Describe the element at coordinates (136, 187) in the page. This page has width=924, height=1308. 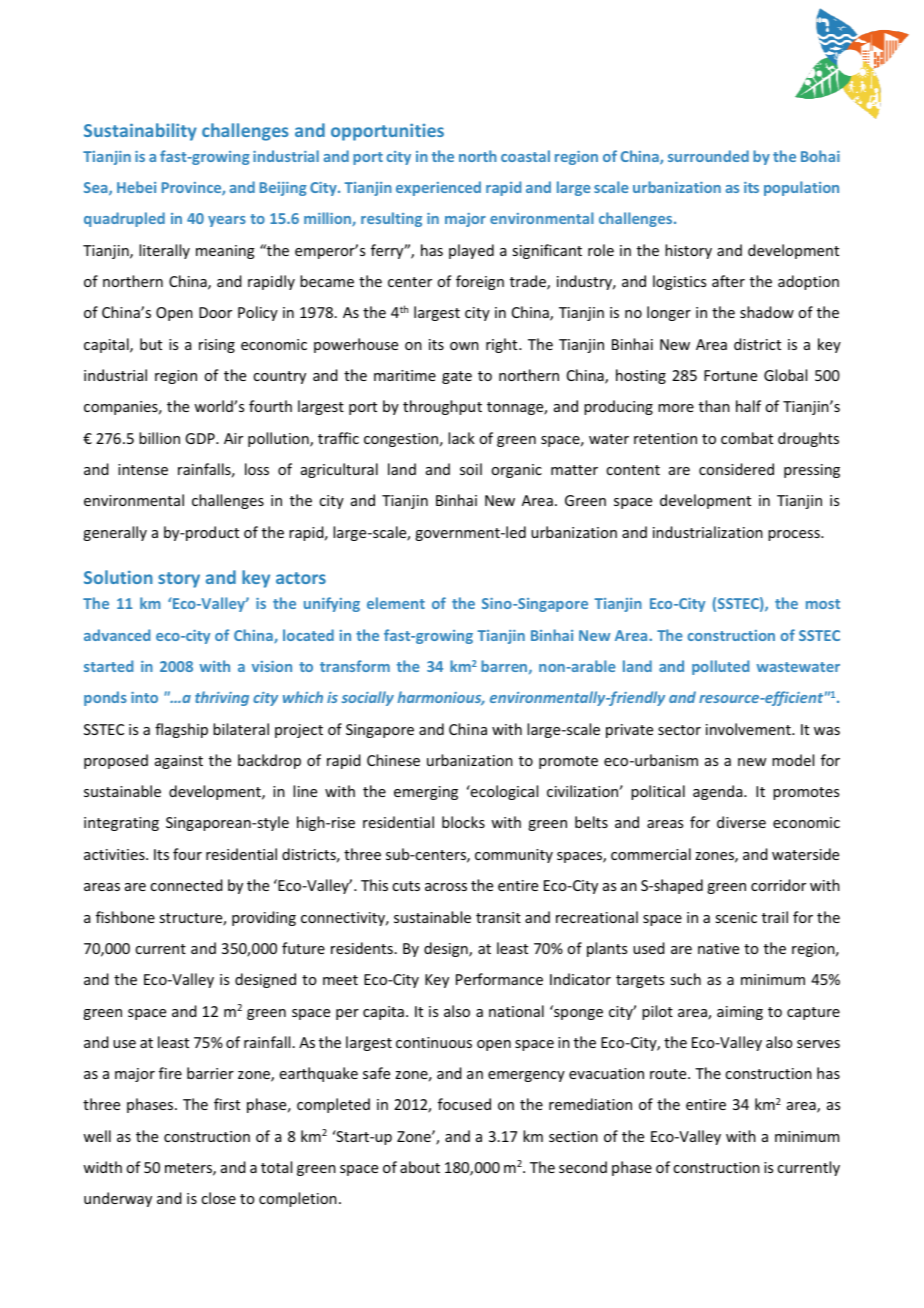
I see `Hebei` at that location.
